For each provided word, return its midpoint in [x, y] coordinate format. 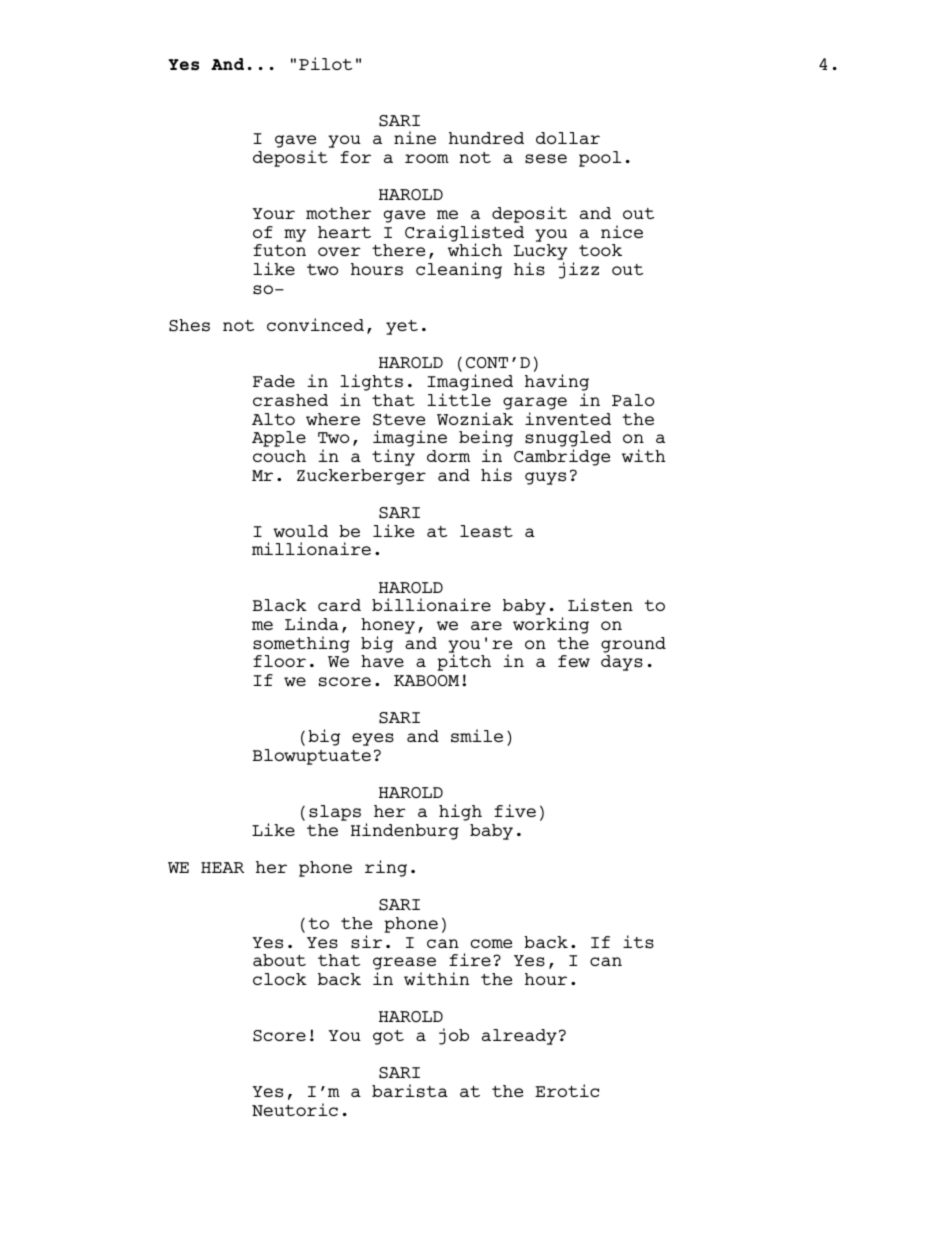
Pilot [325, 63]
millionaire [311, 548]
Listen [600, 605]
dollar [568, 138]
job [454, 1036]
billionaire [431, 604]
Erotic [567, 1090]
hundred [486, 138]
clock [280, 979]
